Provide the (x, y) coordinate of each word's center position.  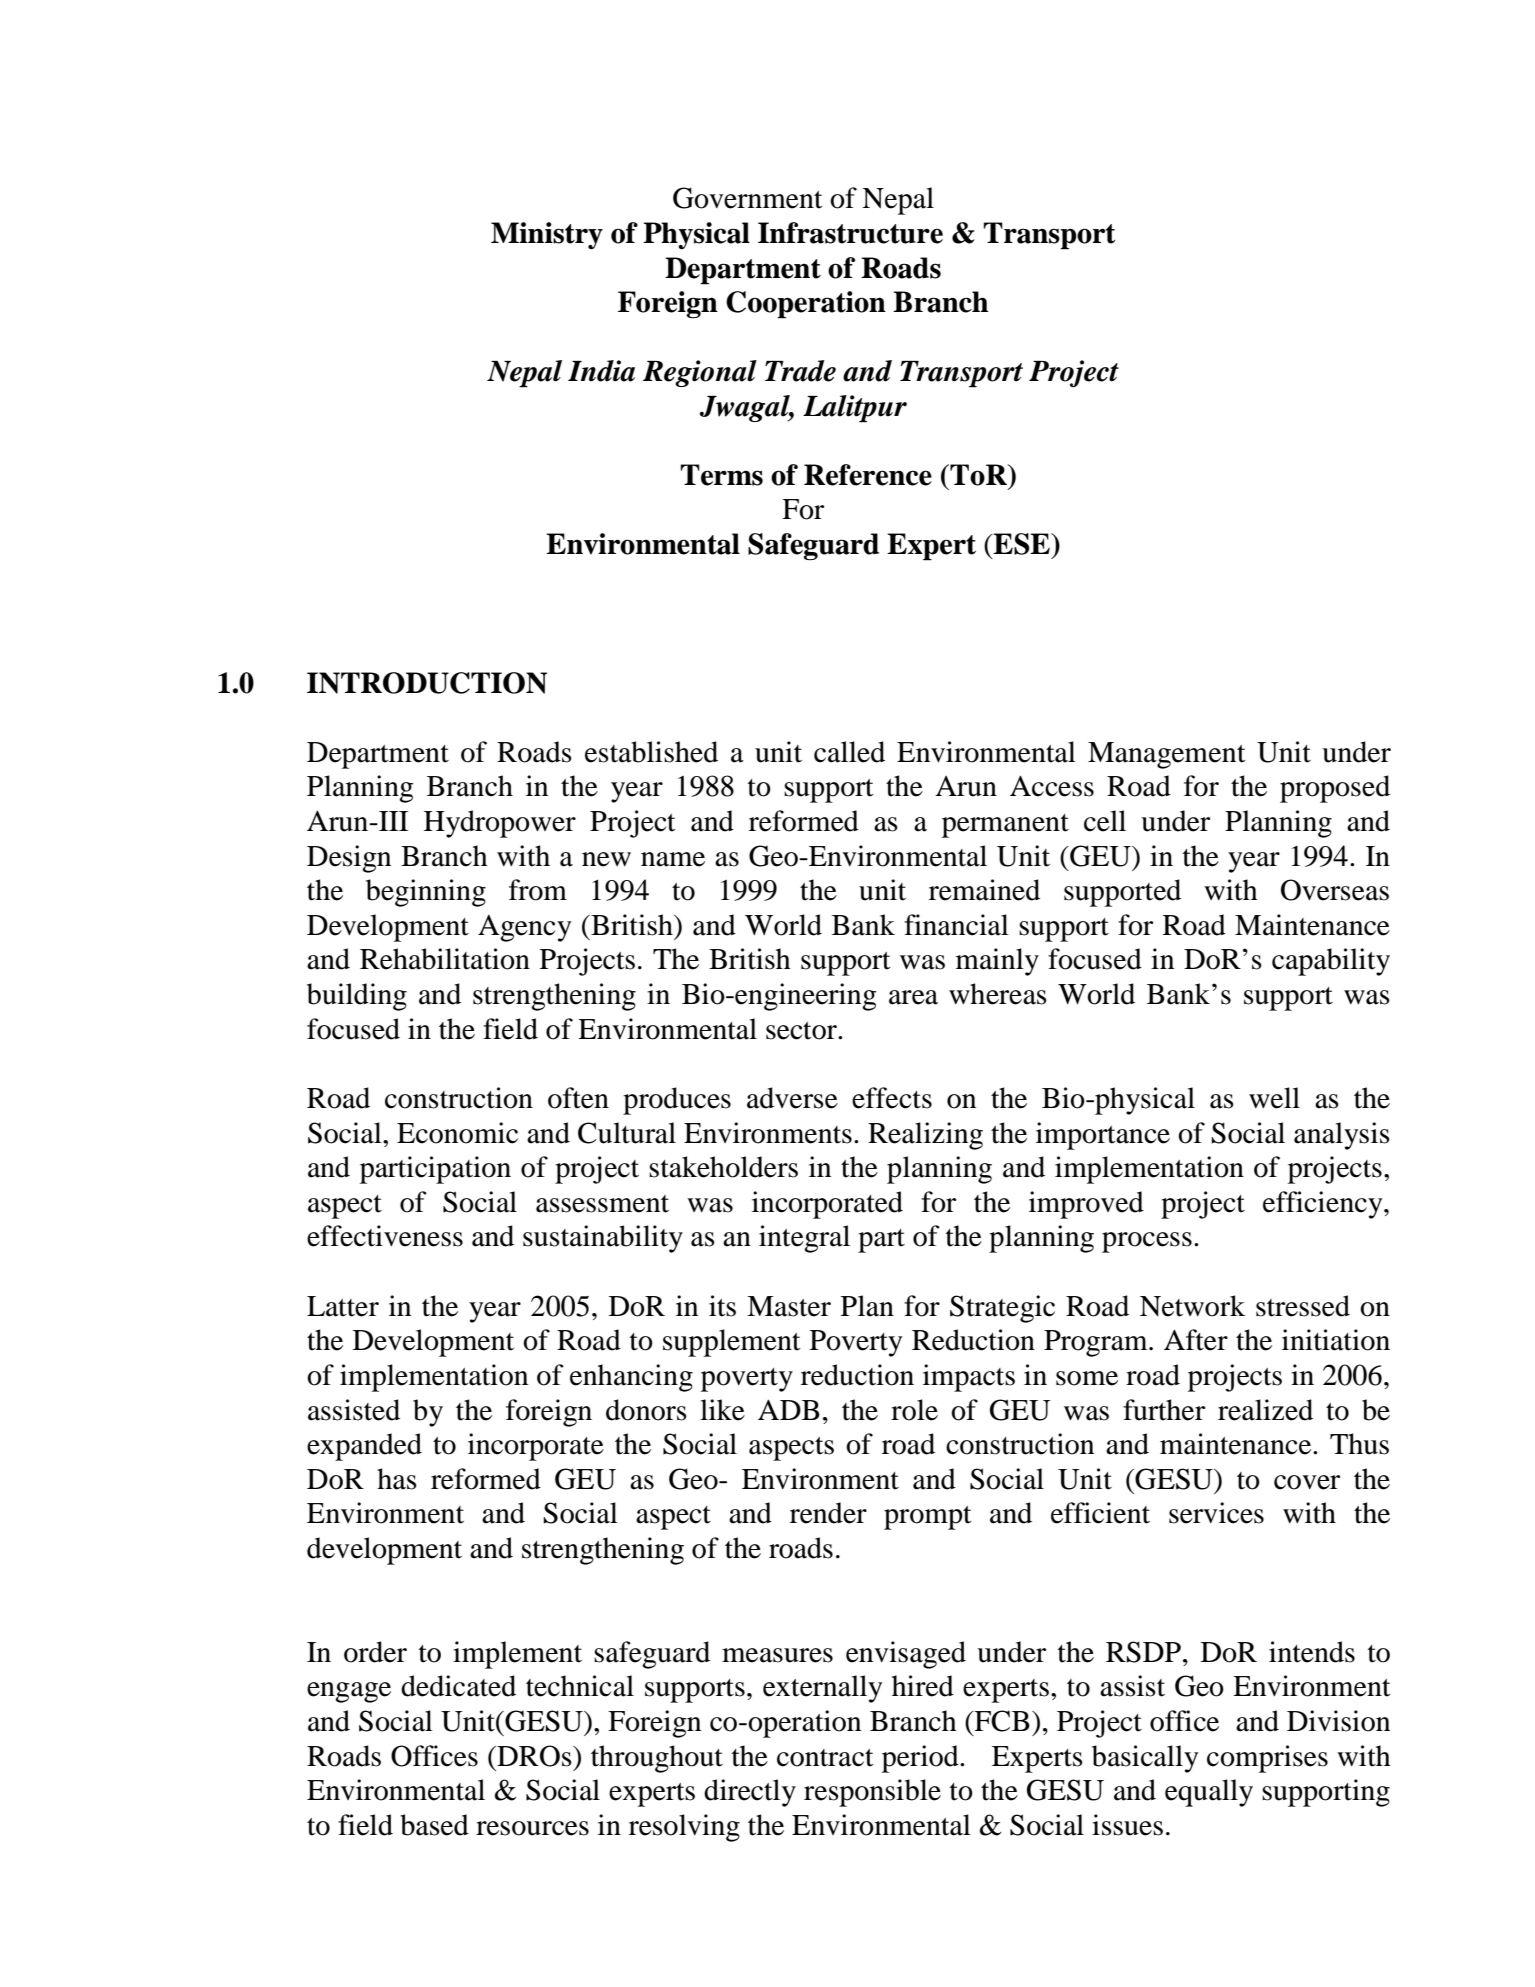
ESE (1022, 544)
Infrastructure (850, 233)
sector (802, 1031)
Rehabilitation (445, 959)
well (1274, 1098)
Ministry (547, 235)
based (434, 1825)
